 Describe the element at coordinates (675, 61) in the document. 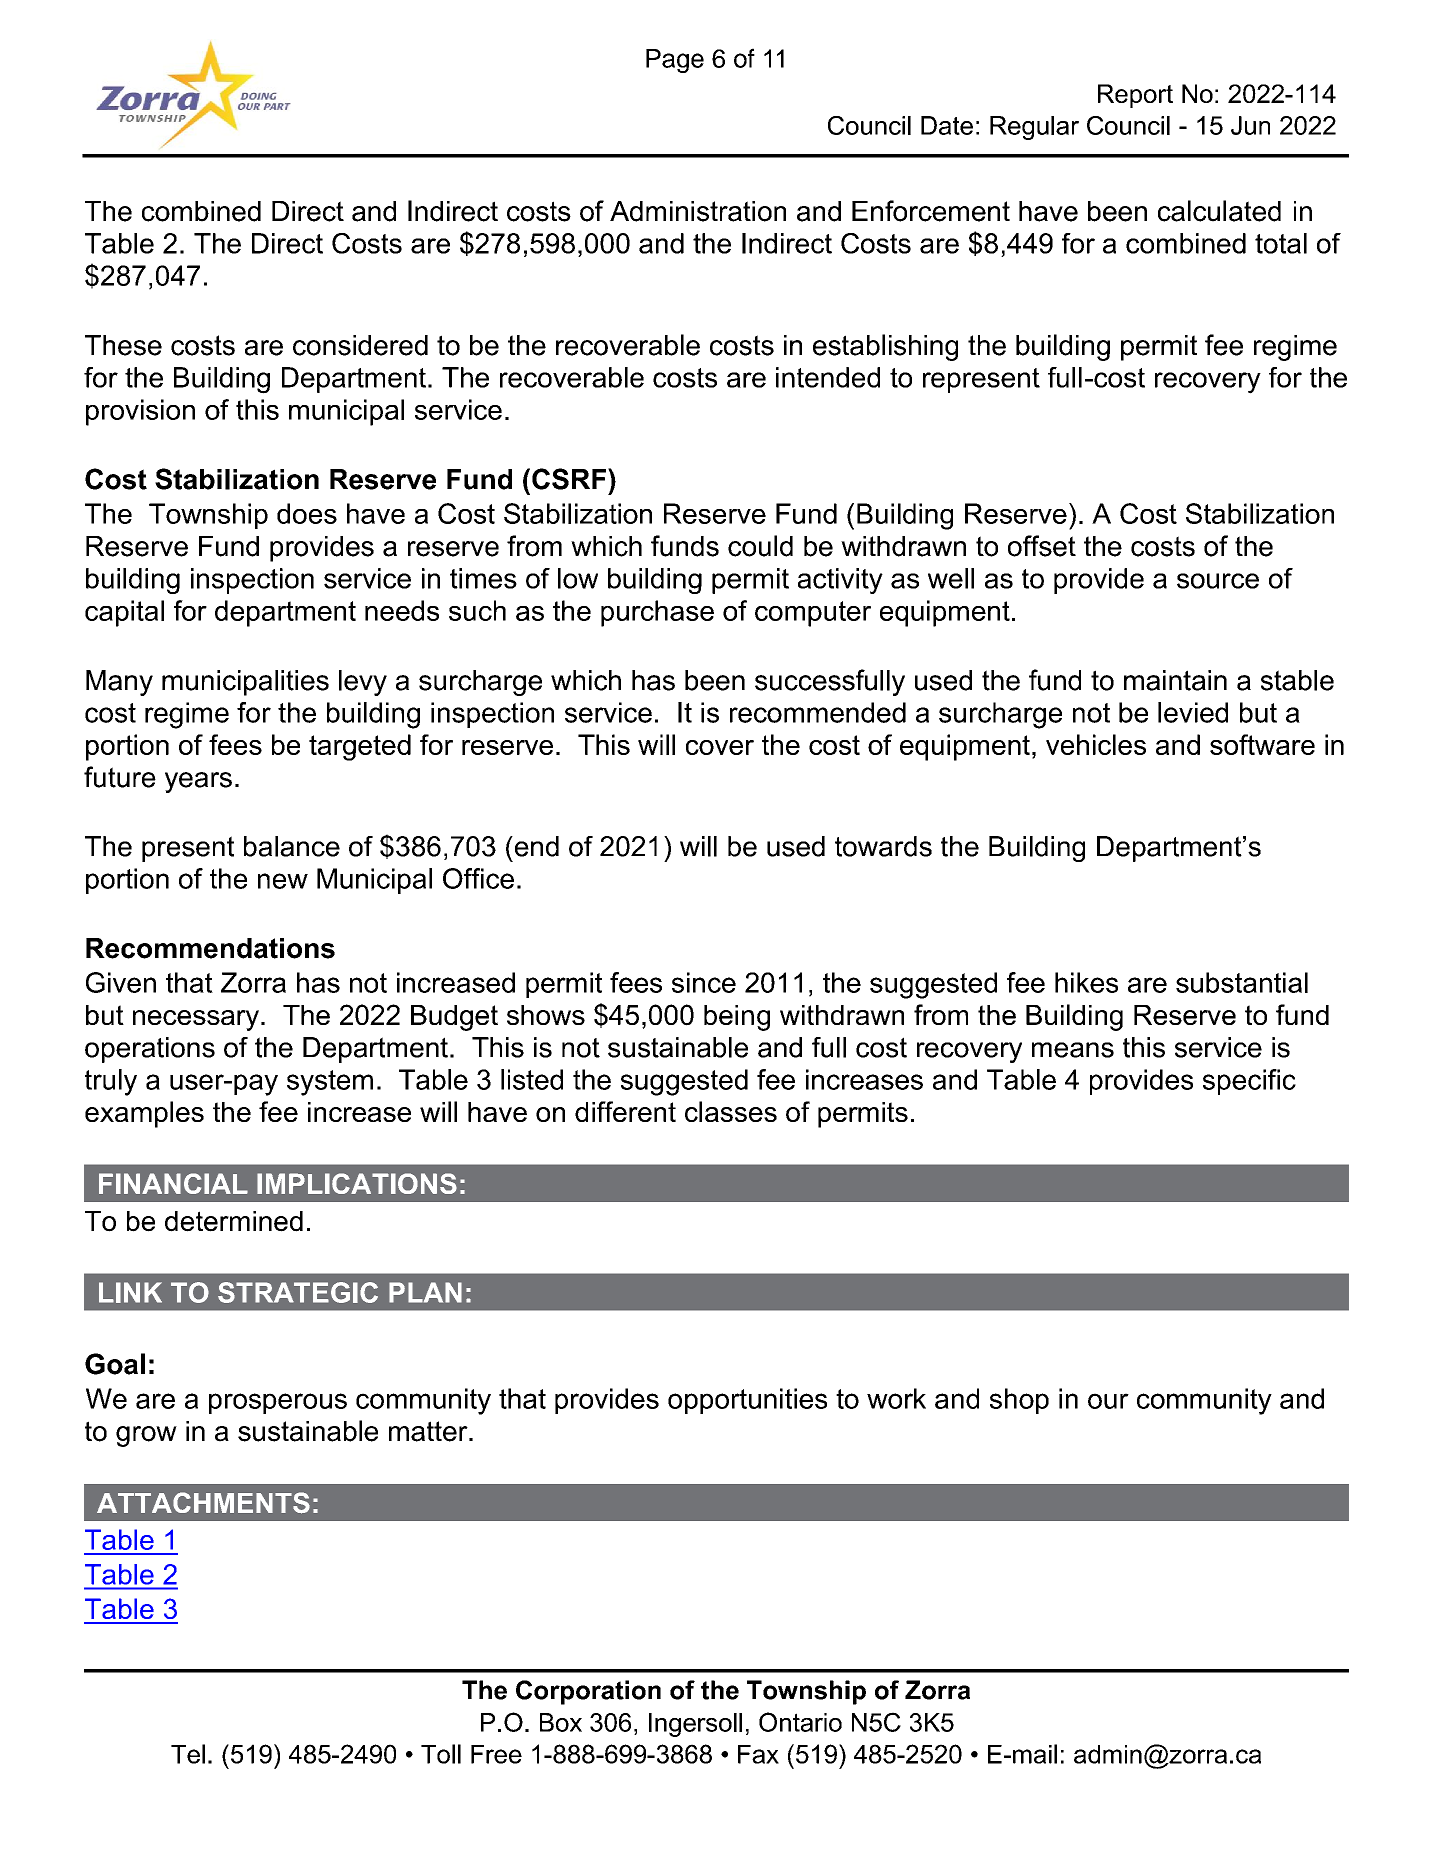

I see `Page` at that location.
